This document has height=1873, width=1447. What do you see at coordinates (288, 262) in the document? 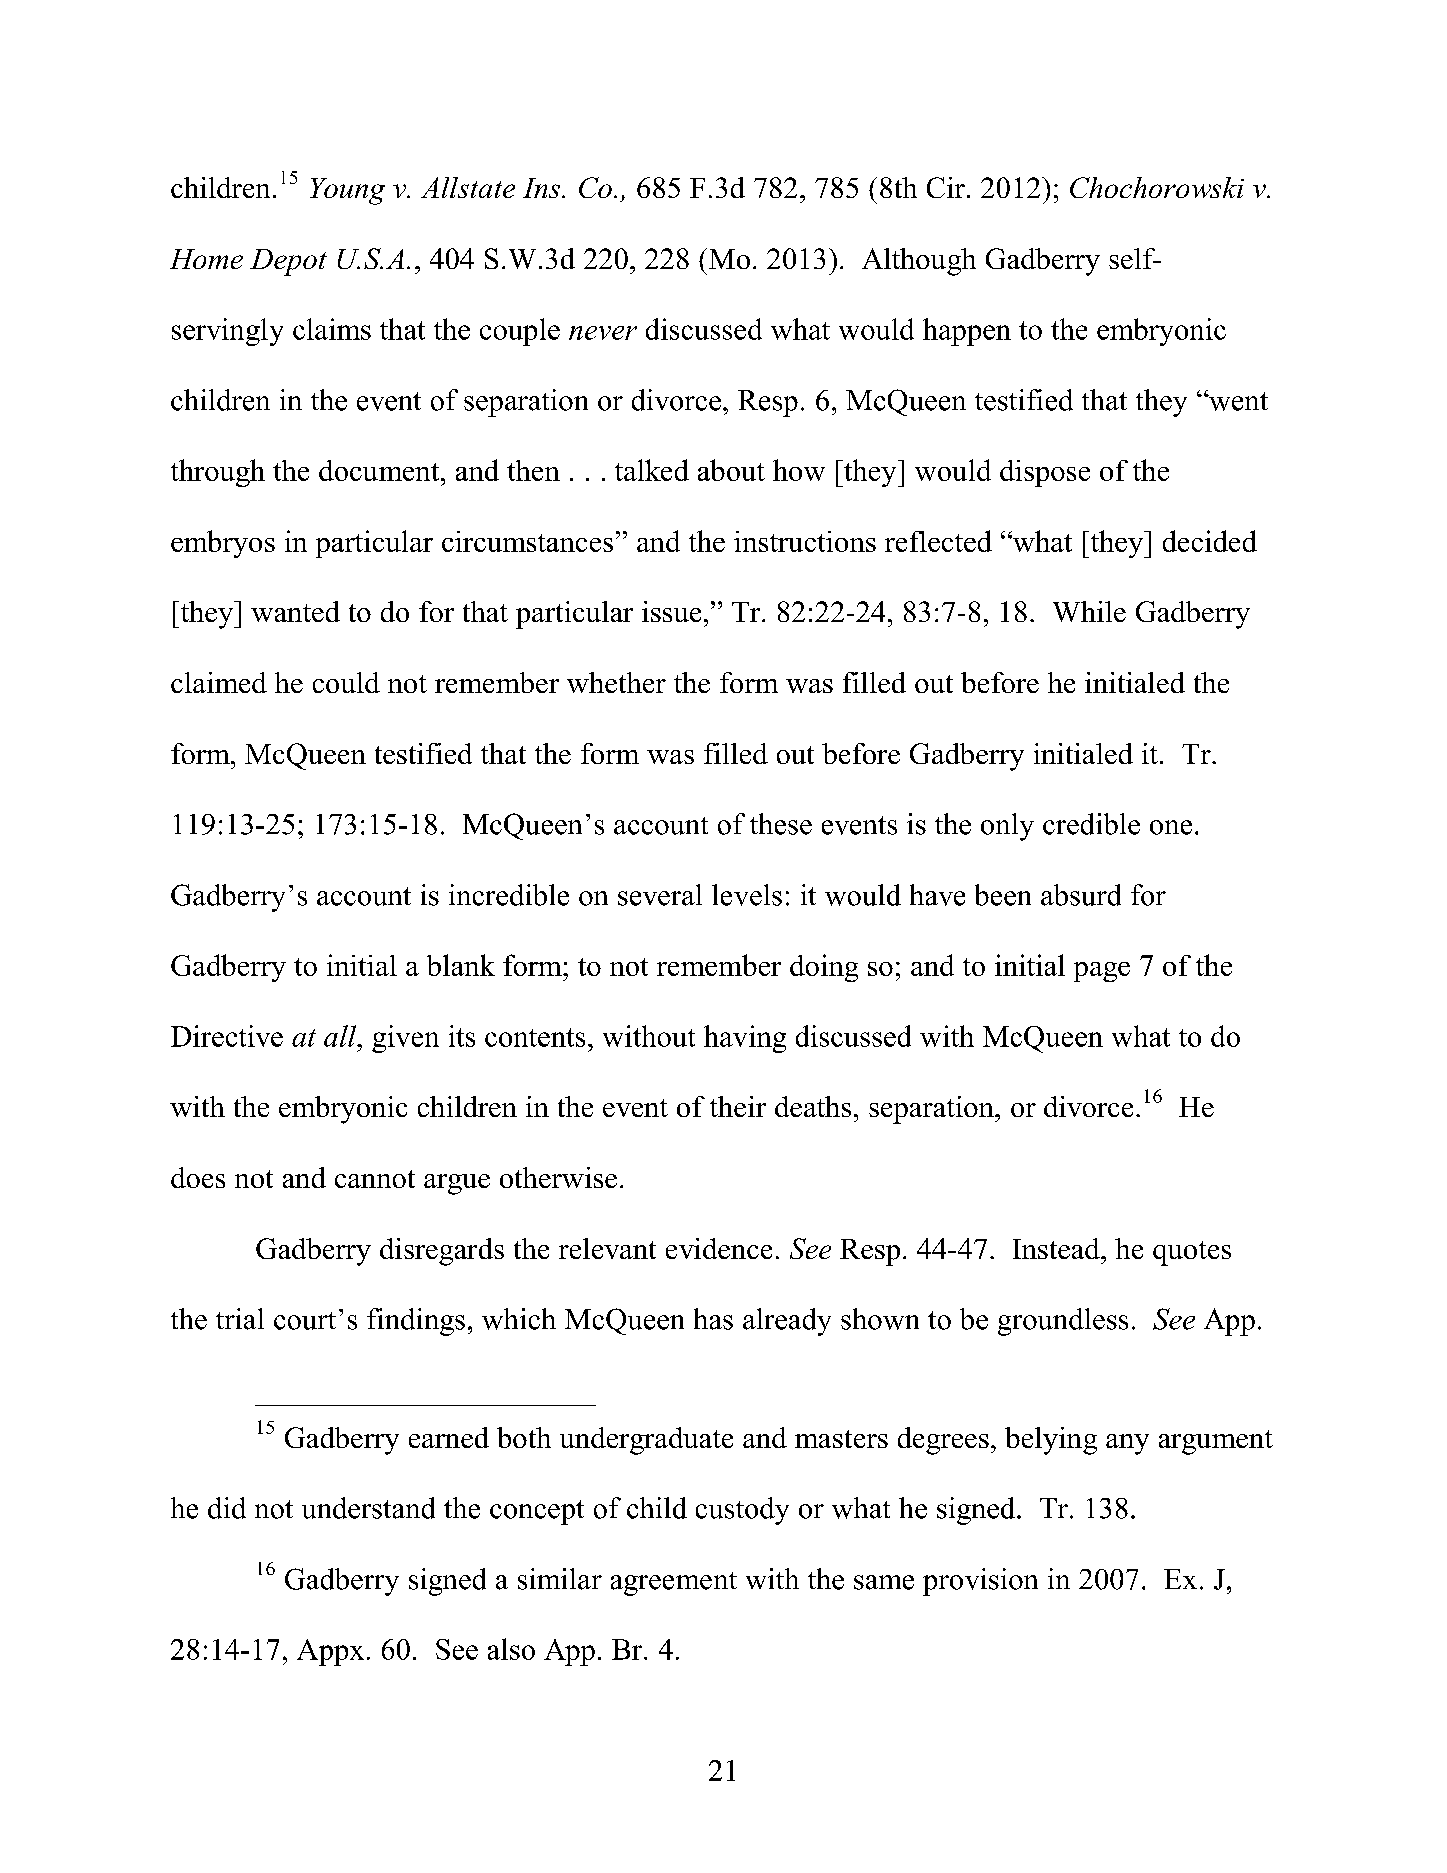
I see `Depot` at bounding box center [288, 262].
